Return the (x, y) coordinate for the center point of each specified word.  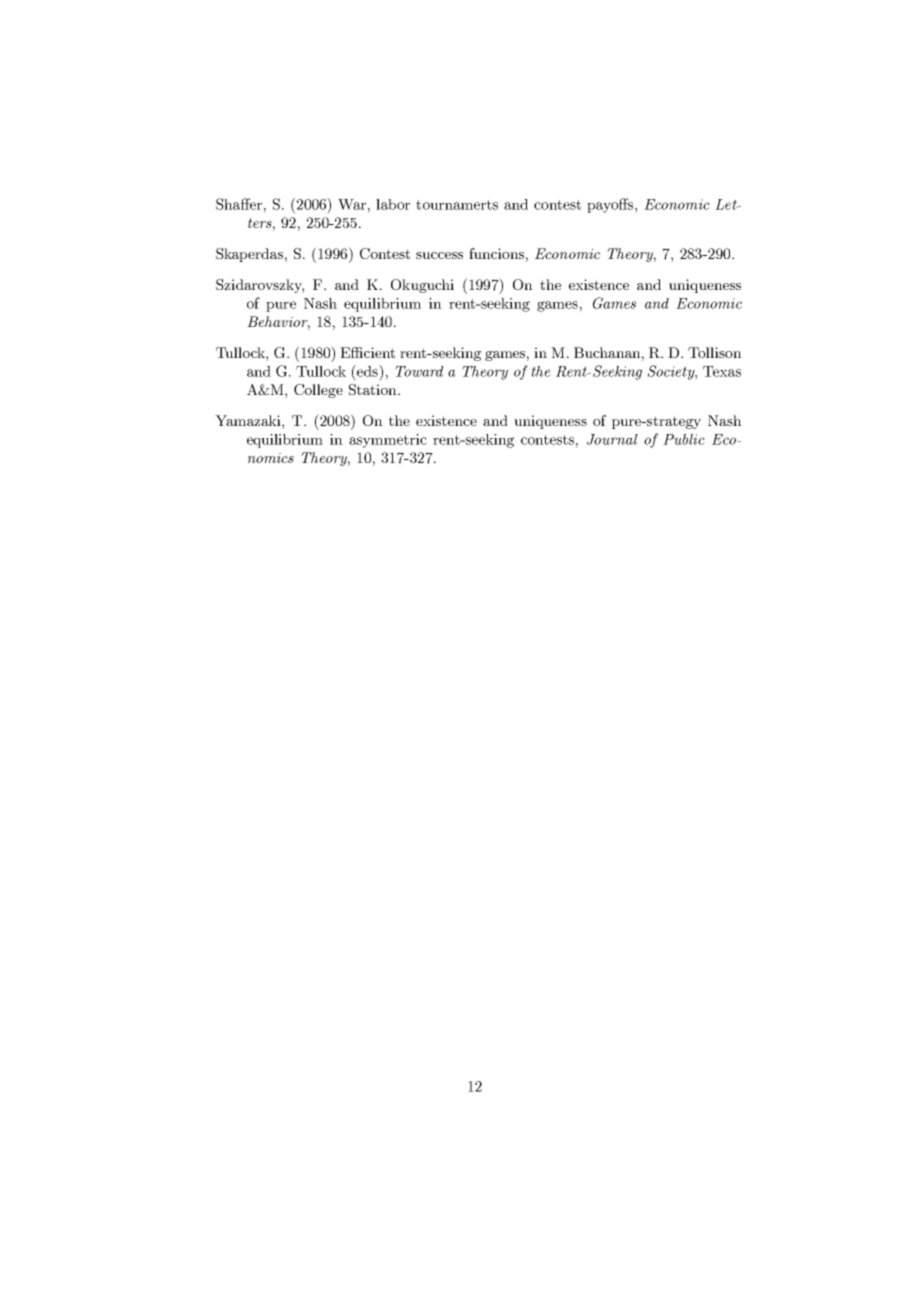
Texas (722, 371)
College (318, 391)
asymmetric (388, 441)
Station (374, 389)
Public (684, 439)
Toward (419, 371)
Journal (612, 439)
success (439, 255)
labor (393, 204)
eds (367, 371)
